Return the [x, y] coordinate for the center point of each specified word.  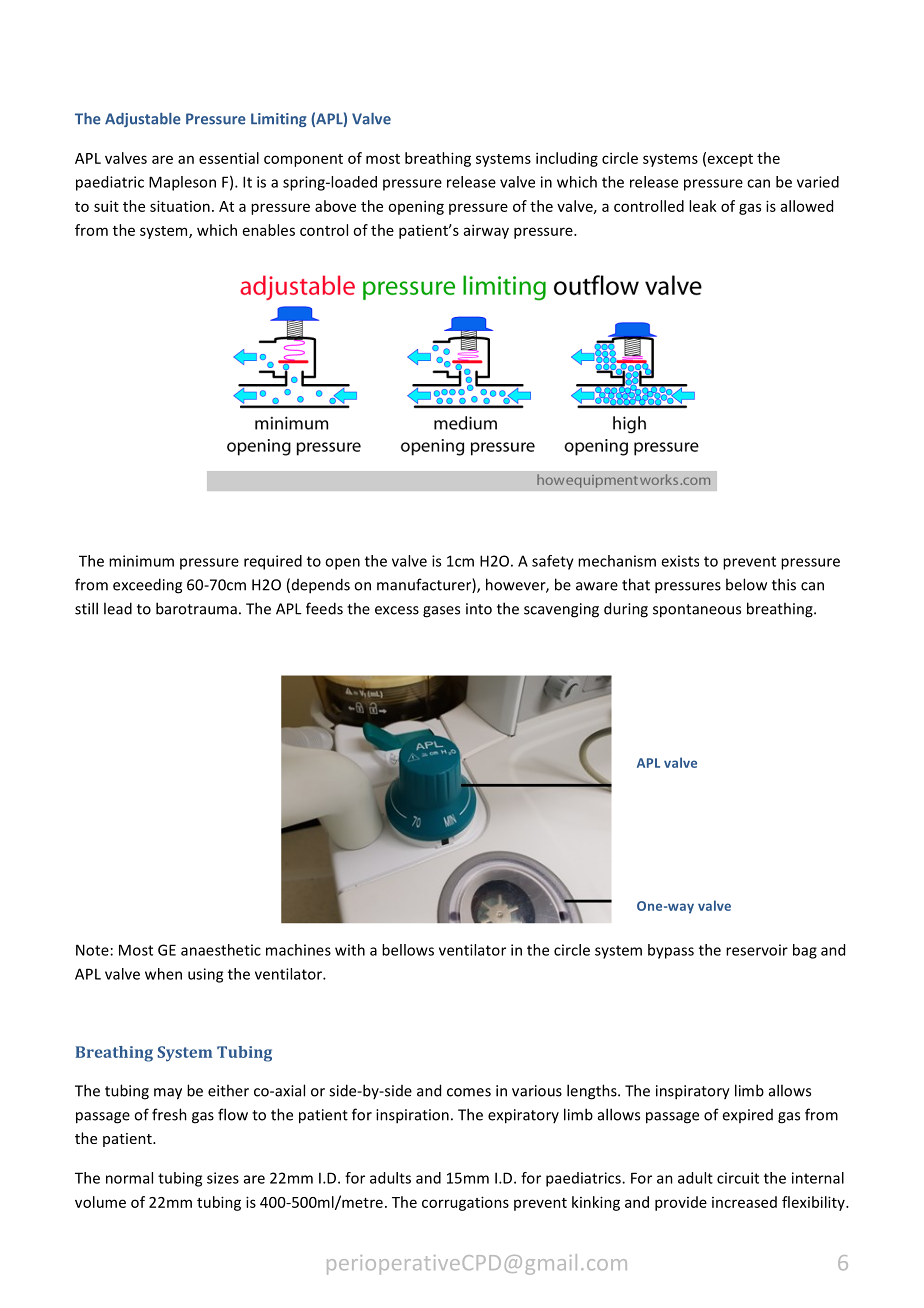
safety [553, 562]
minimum [141, 561]
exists [680, 561]
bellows [408, 950]
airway [486, 231]
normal [129, 1178]
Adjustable [143, 120]
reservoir [757, 950]
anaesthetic [221, 950]
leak [703, 206]
